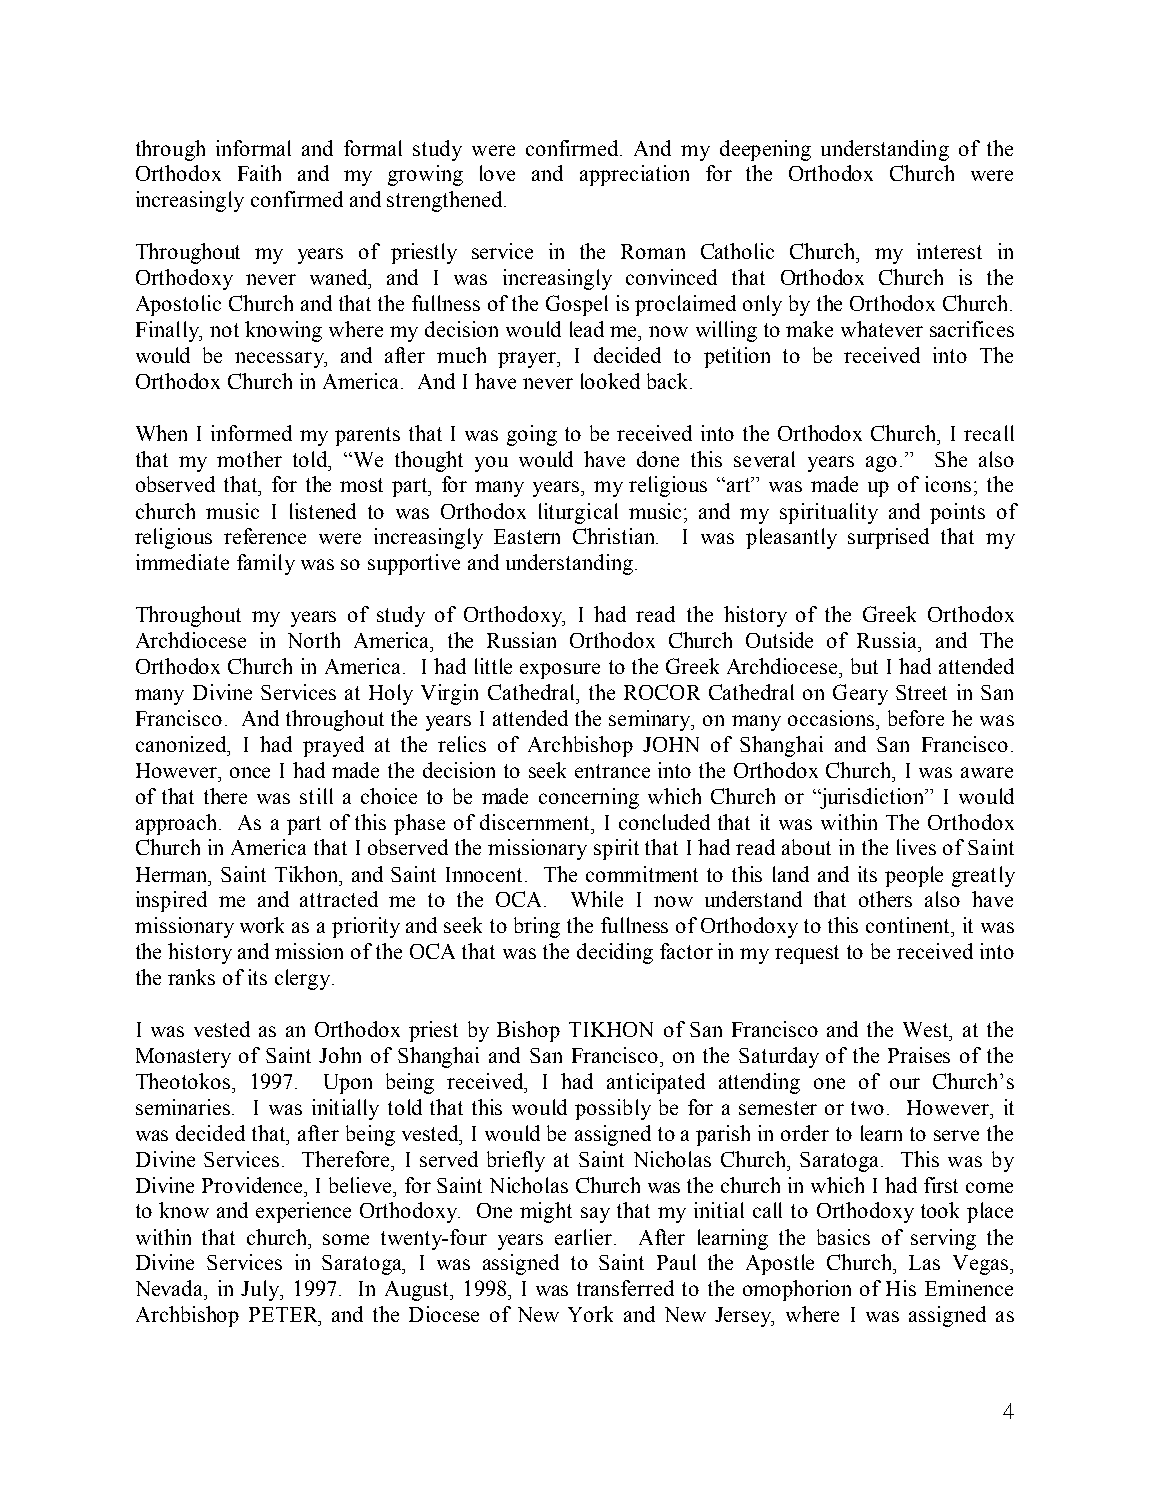 Image resolution: width=1150 pixels, height=1488 pixels. I want to click on Faith, so click(259, 173).
